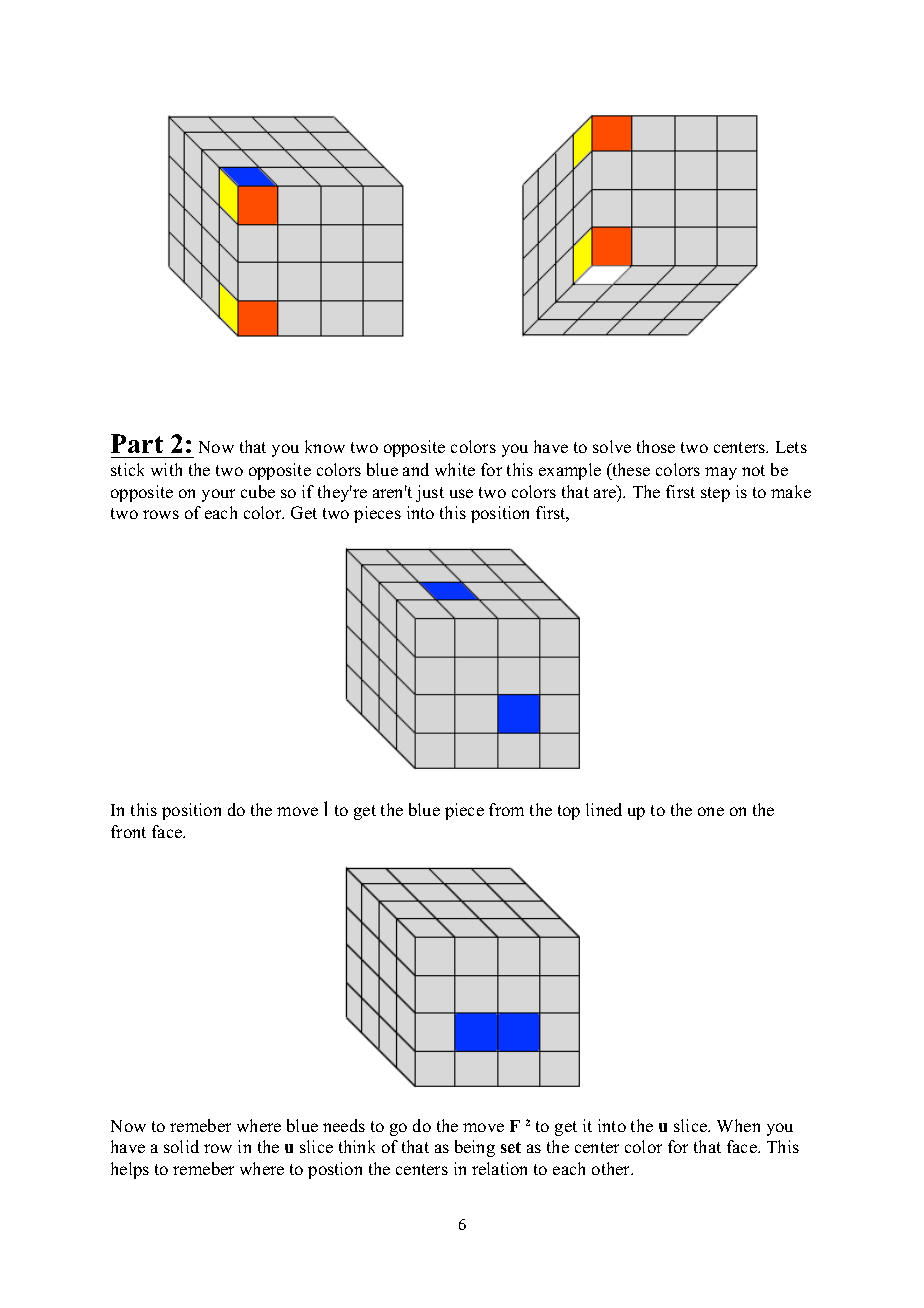 This screenshot has width=924, height=1308. Describe the element at coordinates (711, 811) in the screenshot. I see `one` at that location.
